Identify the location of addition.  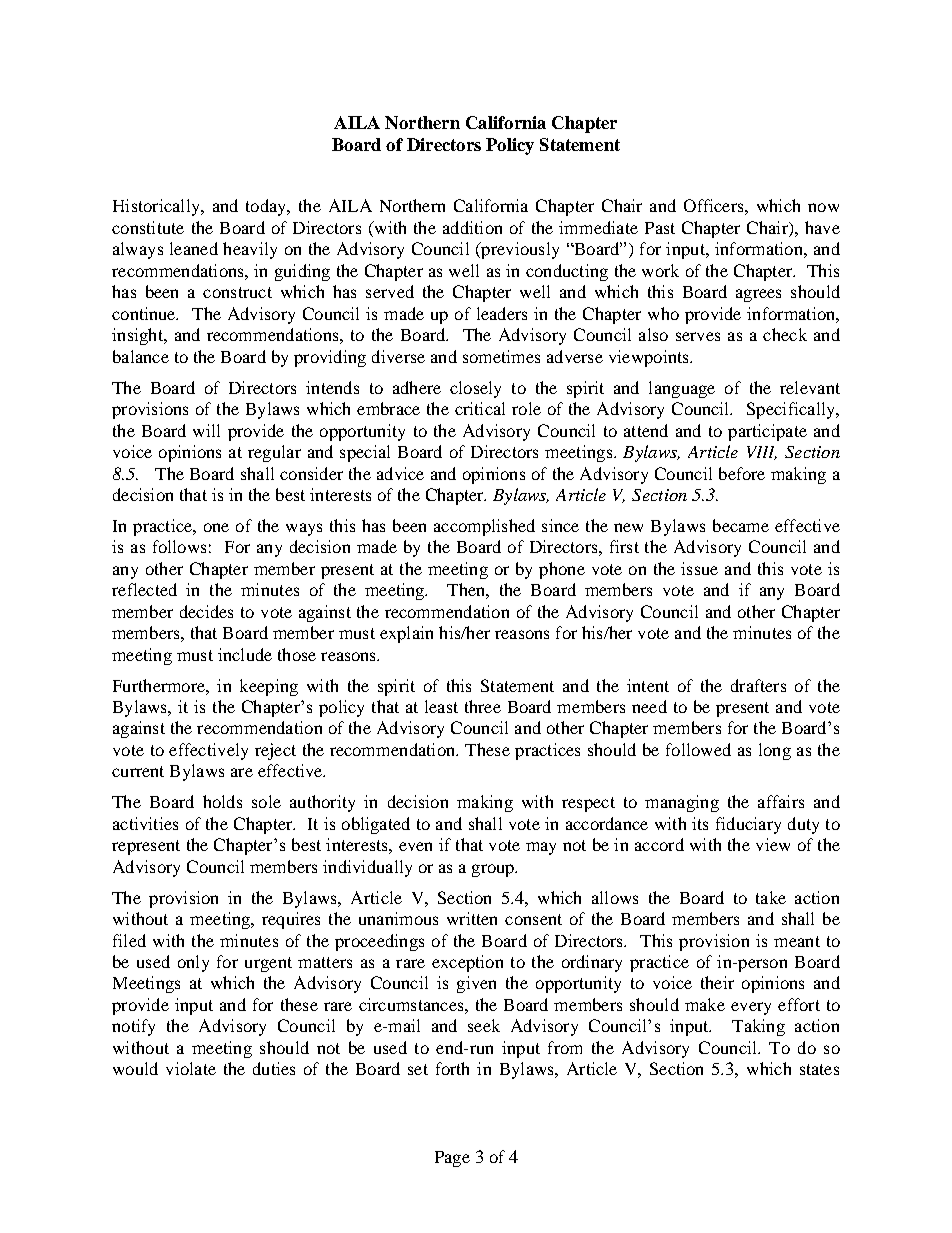
(472, 227).
